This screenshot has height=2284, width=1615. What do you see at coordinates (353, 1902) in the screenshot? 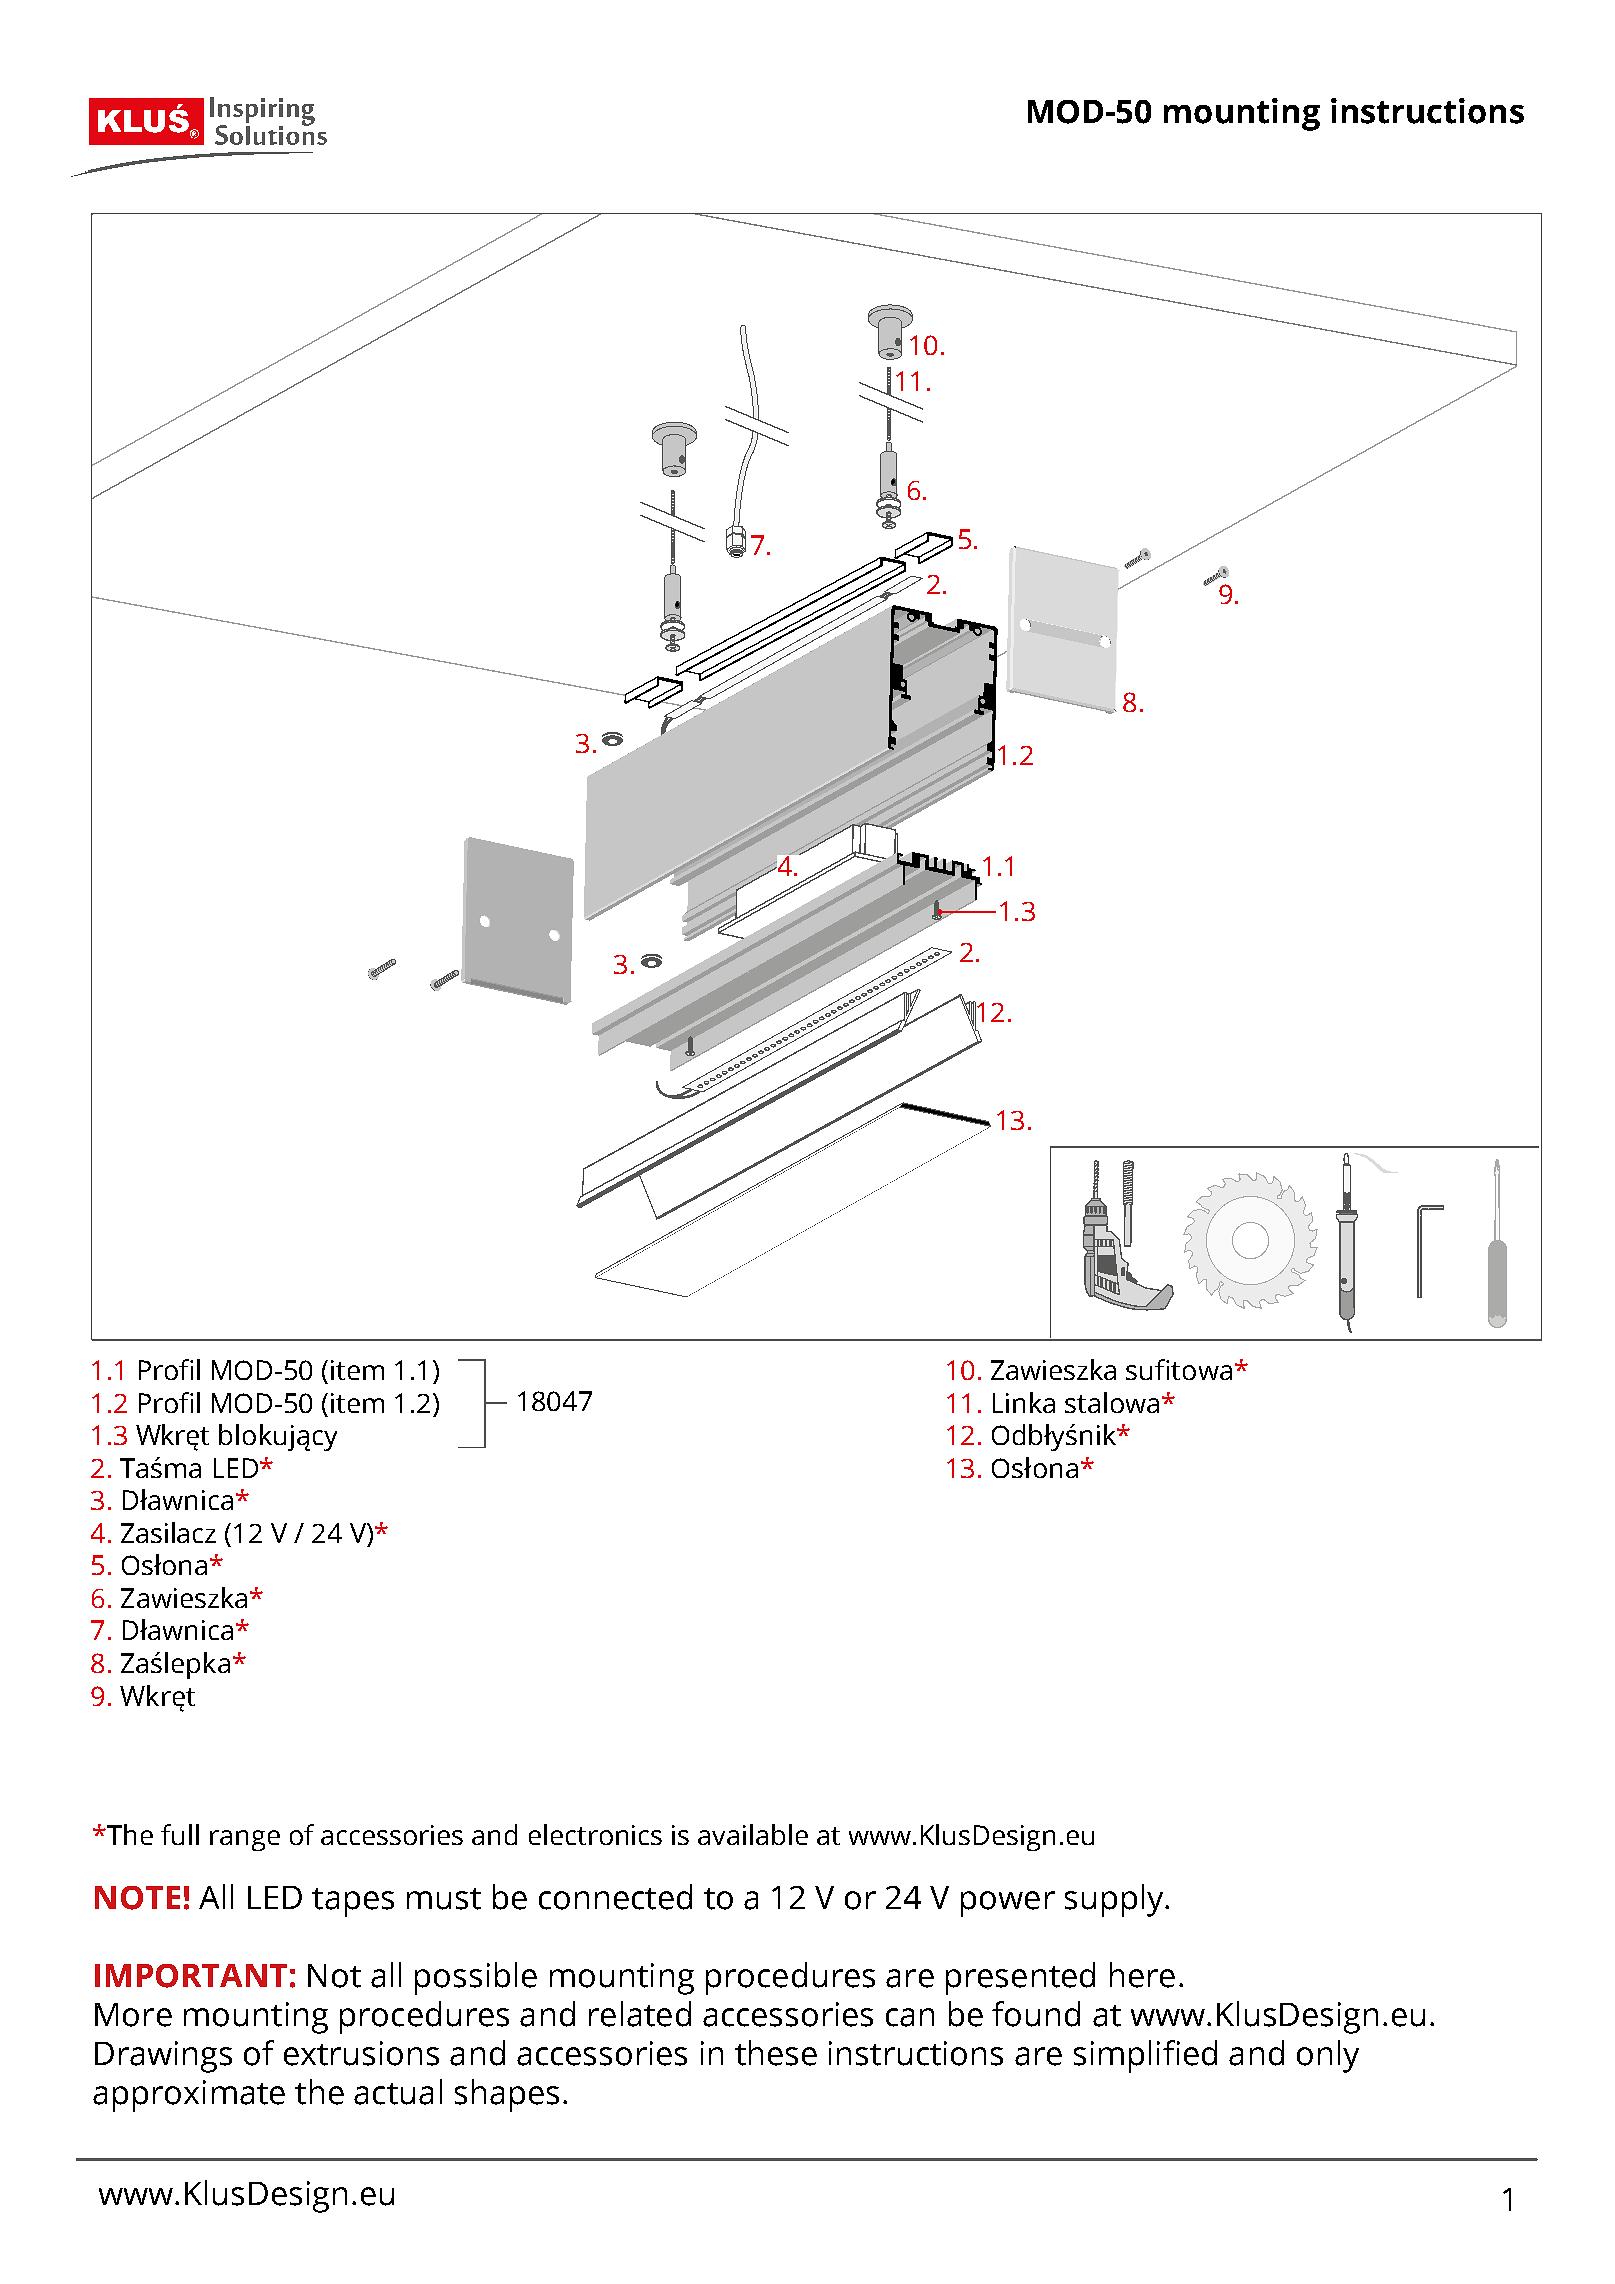
I see `tapes` at bounding box center [353, 1902].
